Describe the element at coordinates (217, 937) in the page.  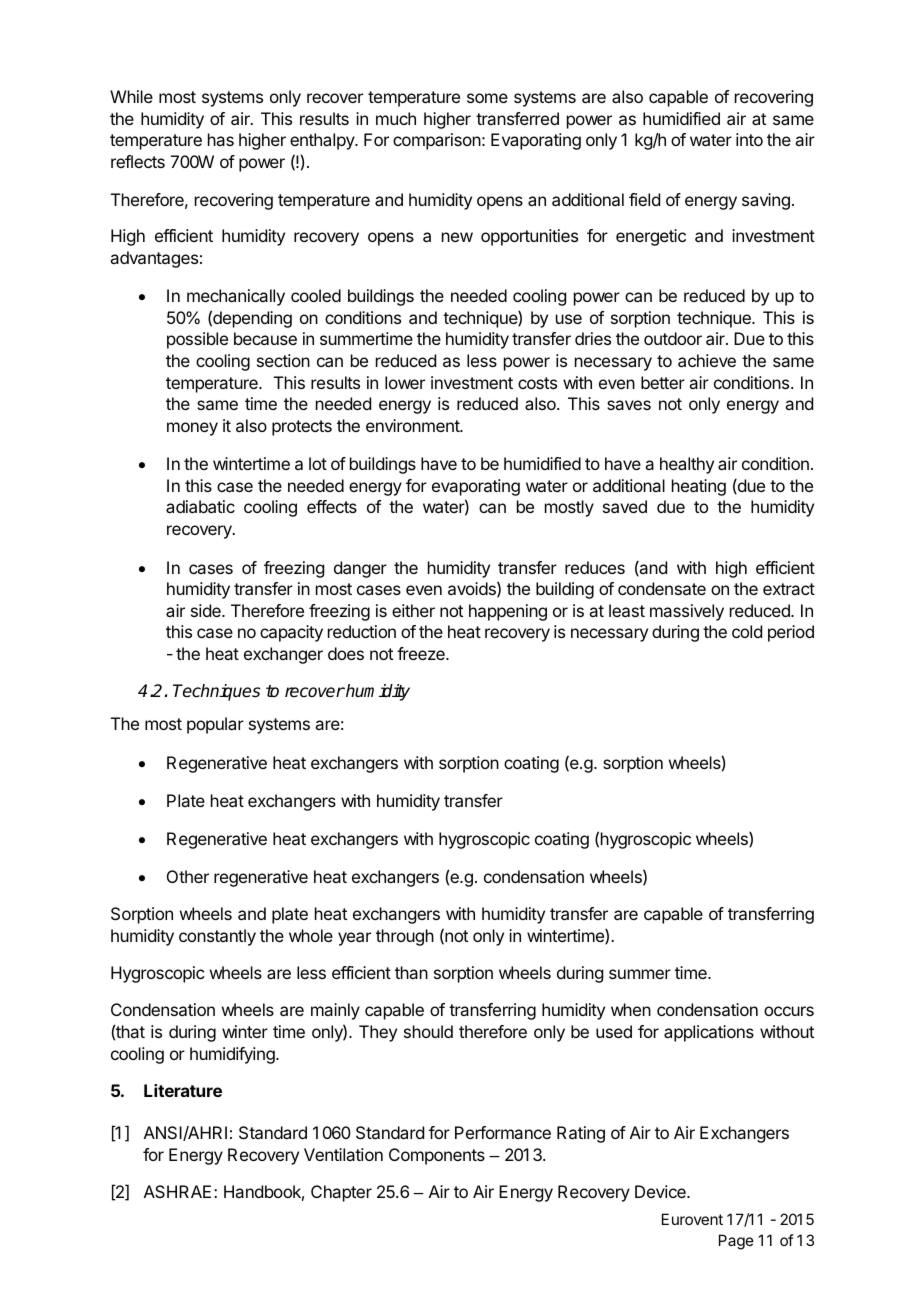
I see `constantly` at that location.
